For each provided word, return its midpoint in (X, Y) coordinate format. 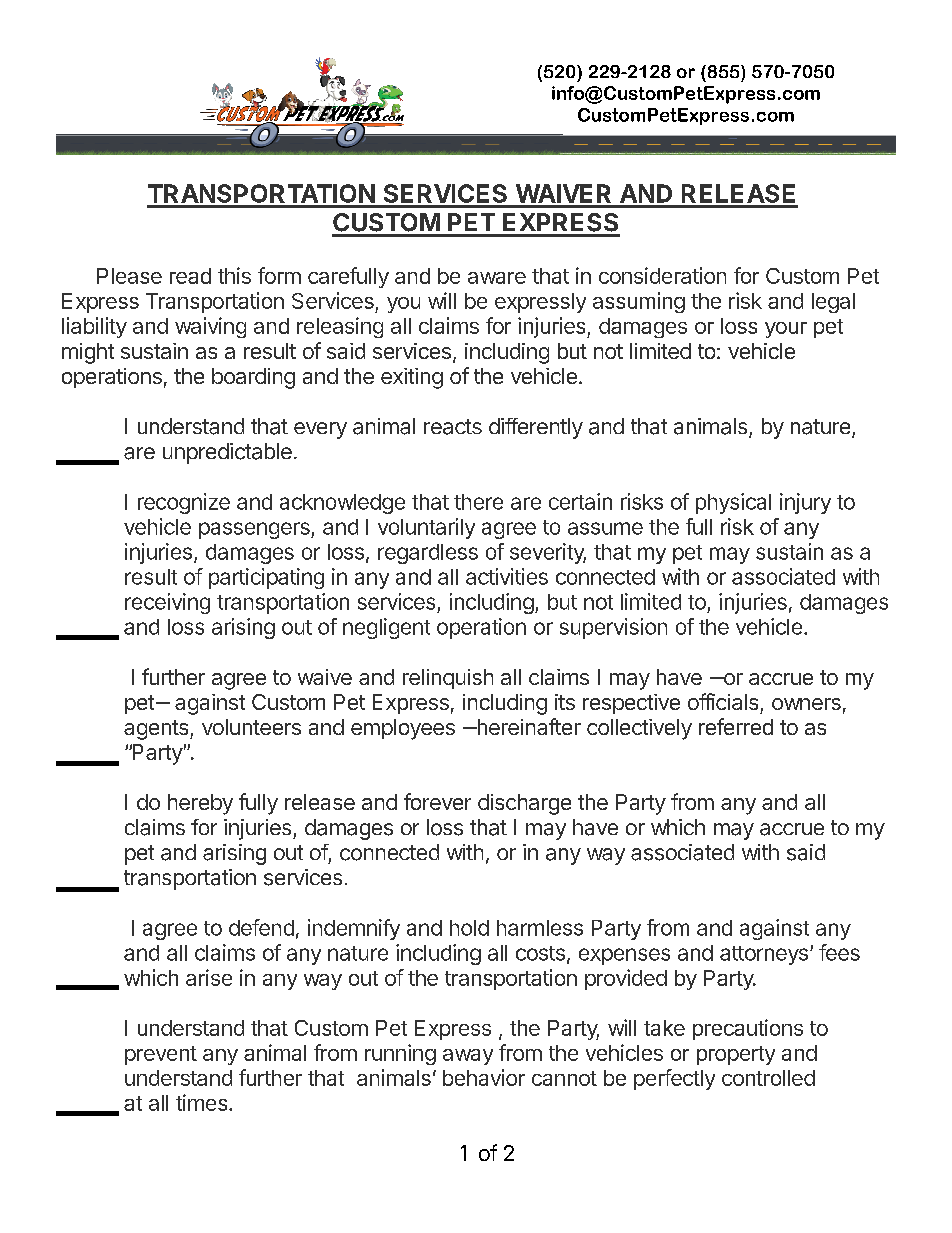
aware (497, 278)
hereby (200, 804)
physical (733, 503)
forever (437, 801)
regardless (428, 554)
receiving (167, 603)
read (190, 276)
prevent (161, 1055)
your (786, 330)
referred (736, 726)
